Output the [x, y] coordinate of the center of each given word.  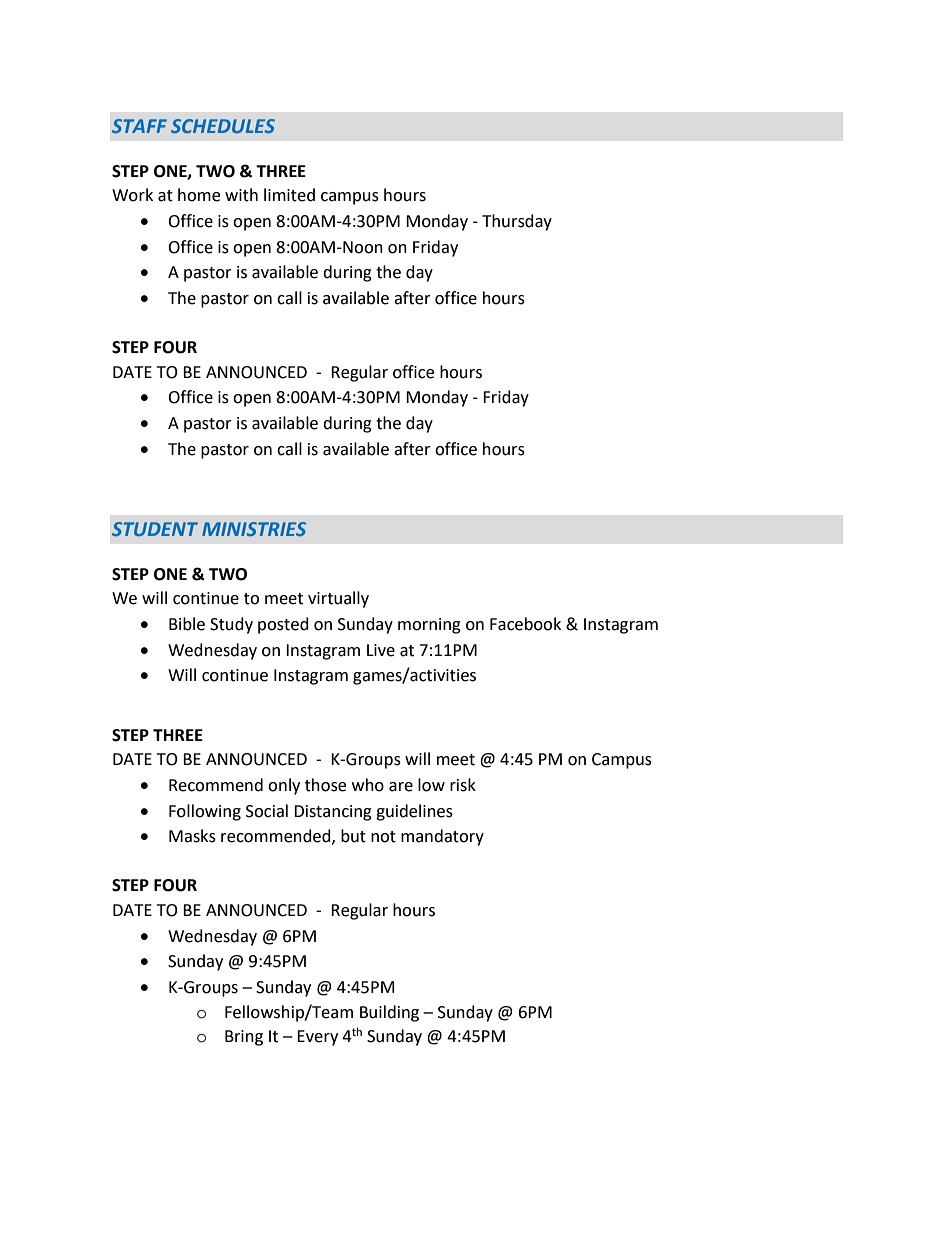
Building [389, 1013]
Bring [244, 1038]
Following [205, 812]
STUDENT [155, 529]
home [199, 195]
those [325, 785]
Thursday [517, 222]
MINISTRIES [254, 529]
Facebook [525, 624]
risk [463, 785]
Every [317, 1038]
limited [289, 195]
